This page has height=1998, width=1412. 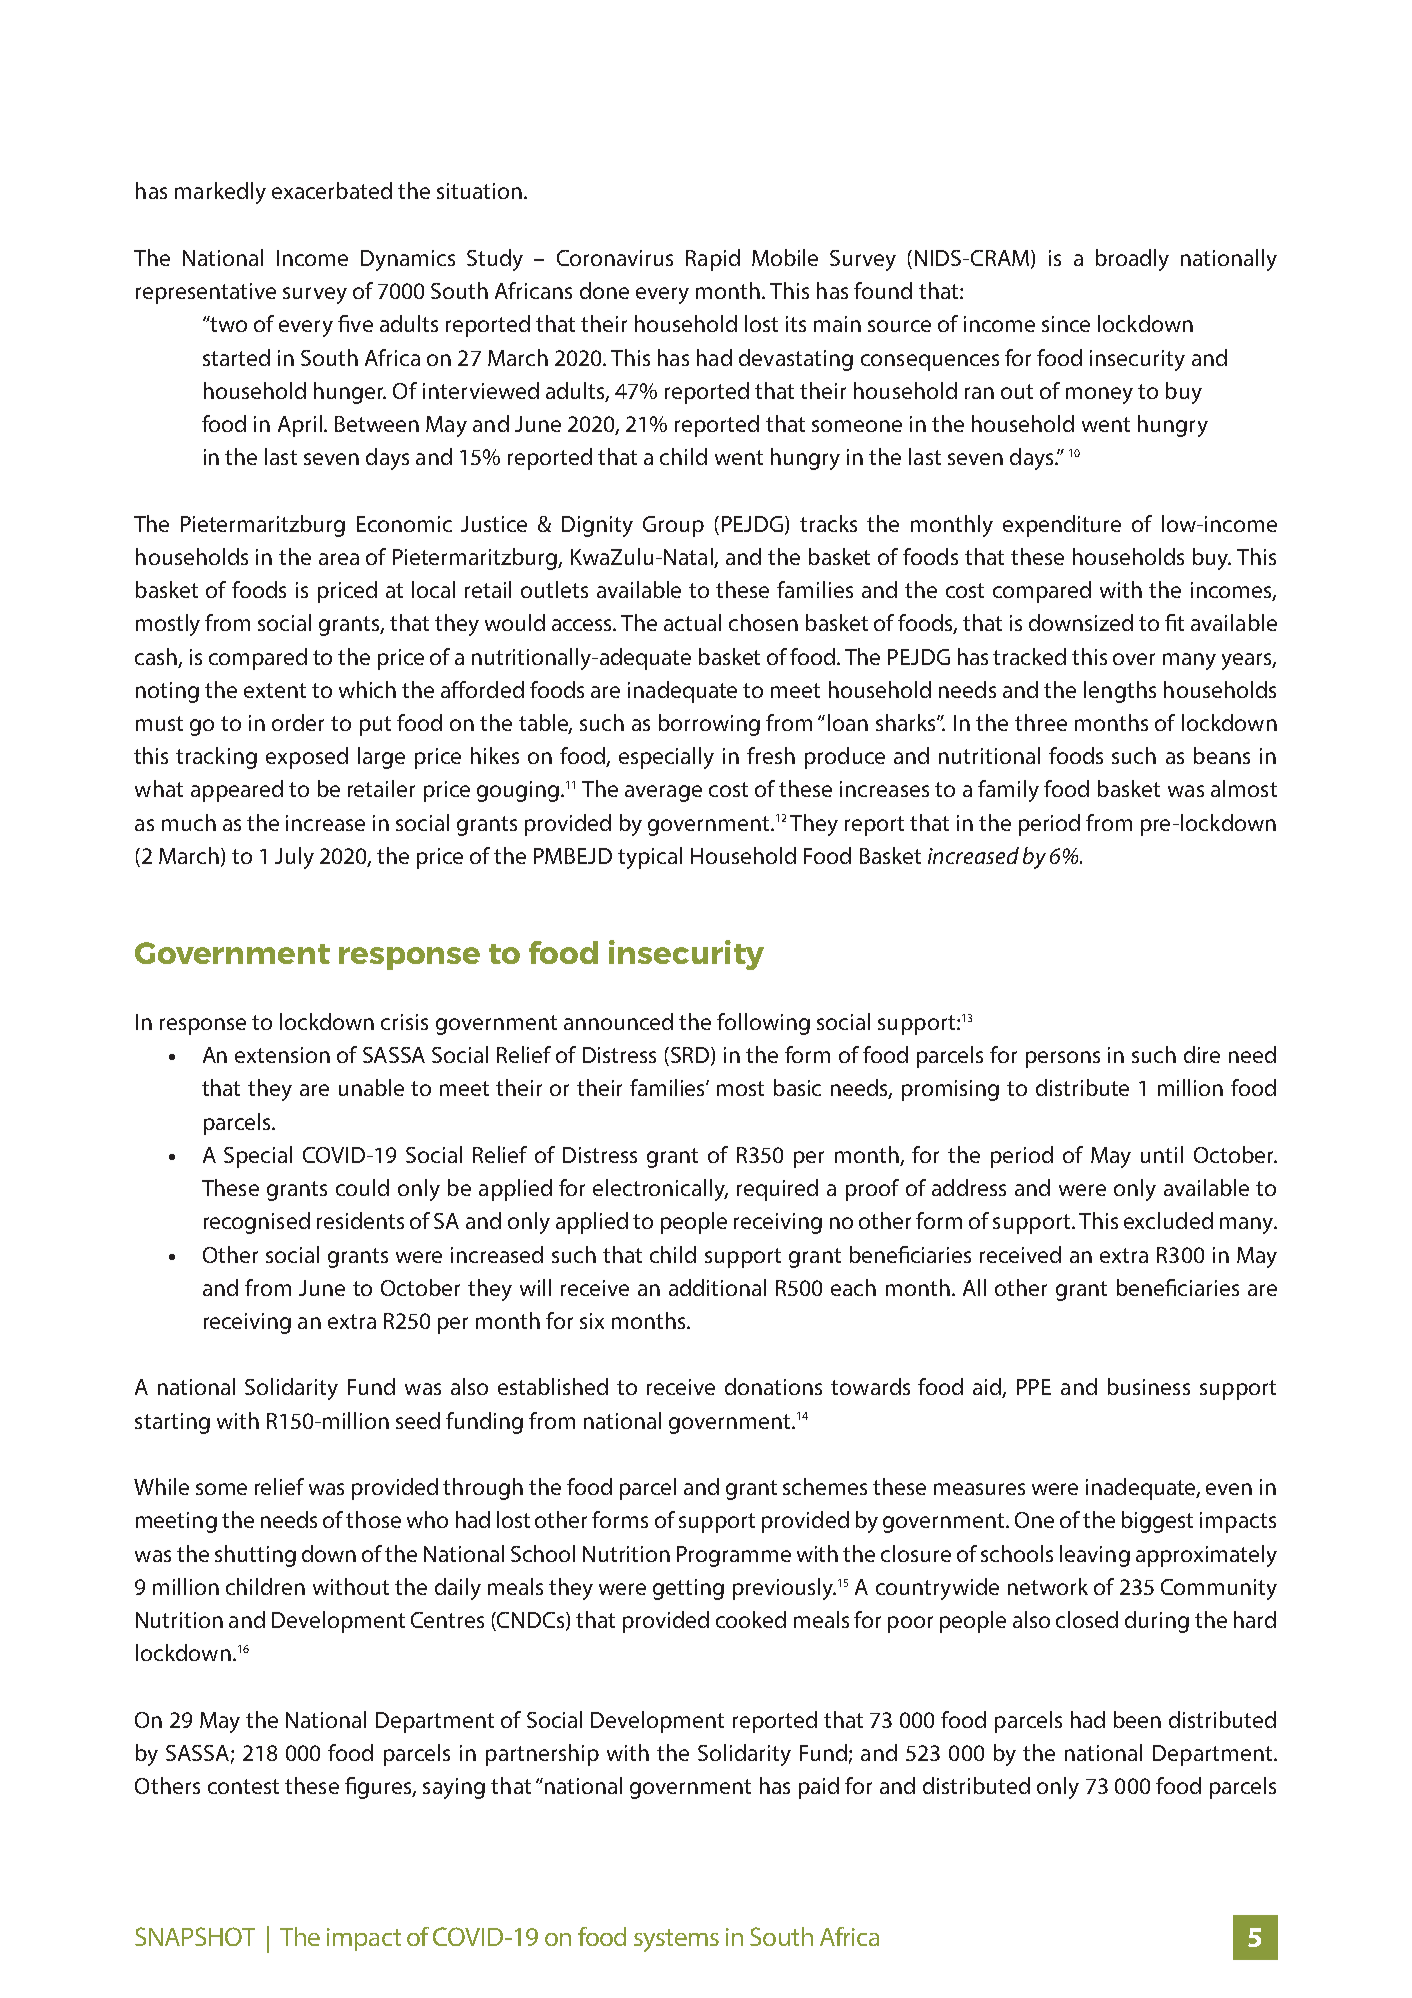 What do you see at coordinates (1132, 260) in the page?
I see `broadly` at bounding box center [1132, 260].
